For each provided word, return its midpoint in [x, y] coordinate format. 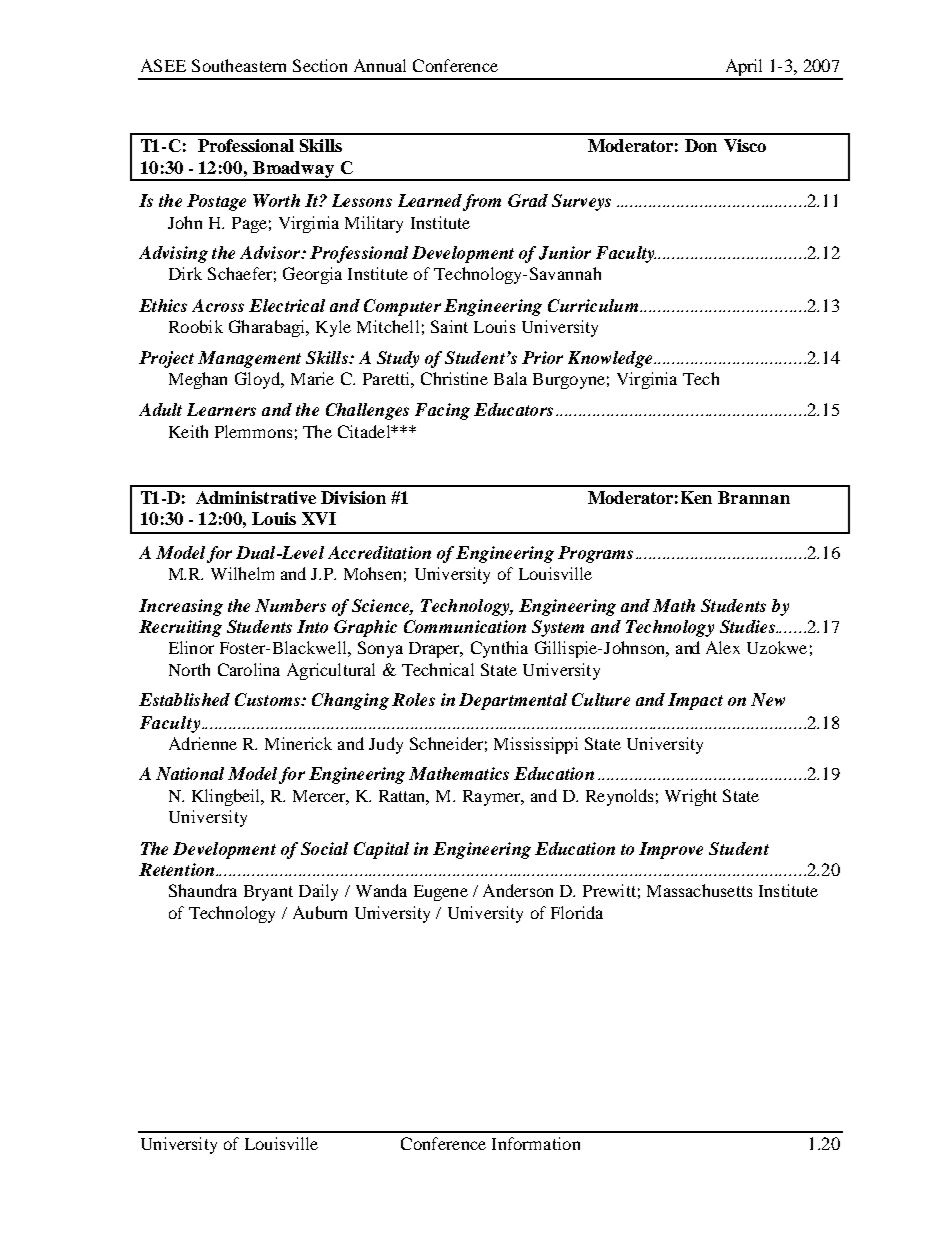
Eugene [441, 893]
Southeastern [239, 65]
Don [701, 145]
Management [249, 359]
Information [536, 1143]
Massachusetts [699, 890]
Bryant [268, 893]
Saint [449, 326]
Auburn [320, 912]
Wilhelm [242, 573]
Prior [542, 357]
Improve [671, 850]
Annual [380, 65]
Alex [723, 647]
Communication [465, 626]
